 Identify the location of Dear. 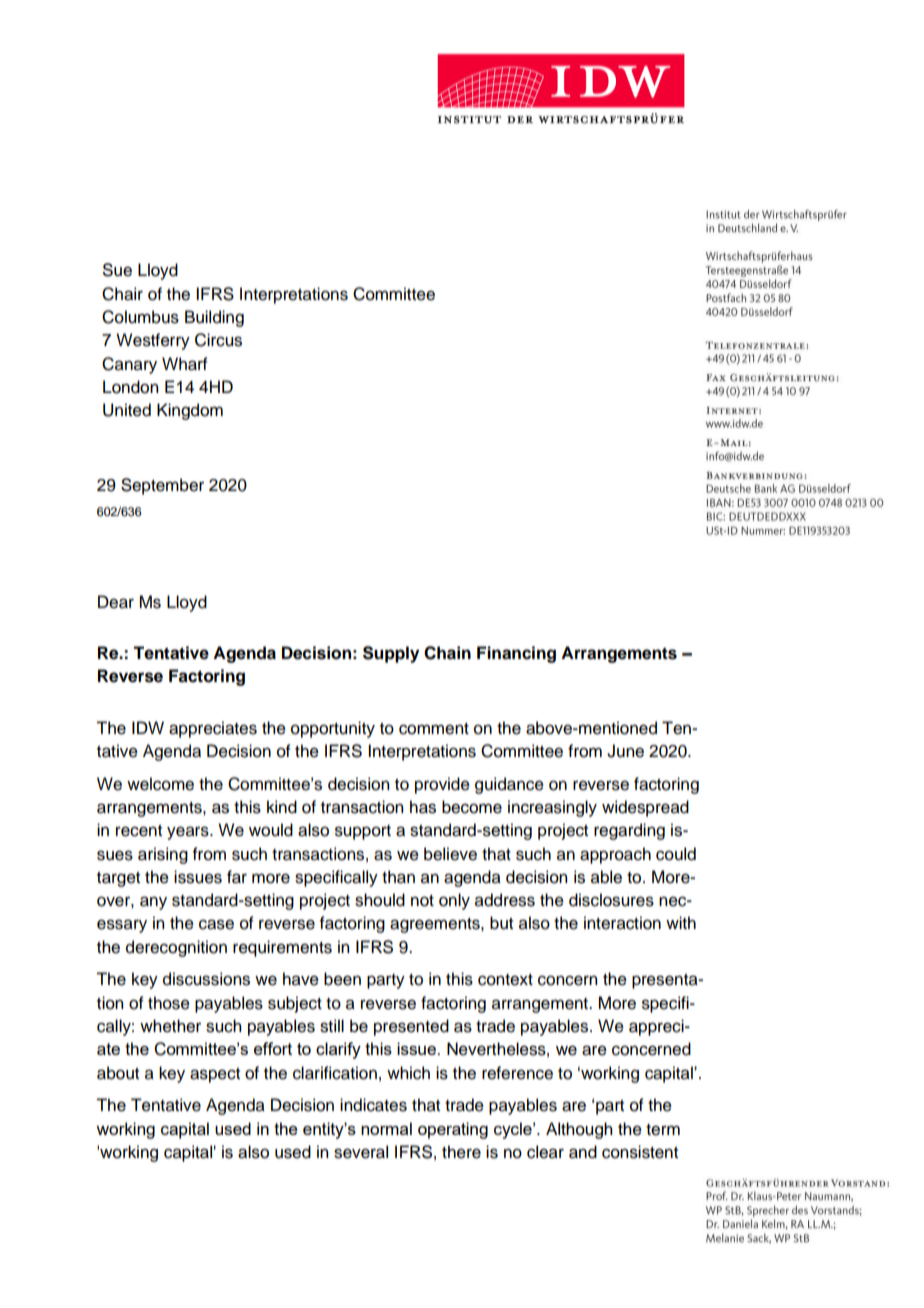
(116, 602).
